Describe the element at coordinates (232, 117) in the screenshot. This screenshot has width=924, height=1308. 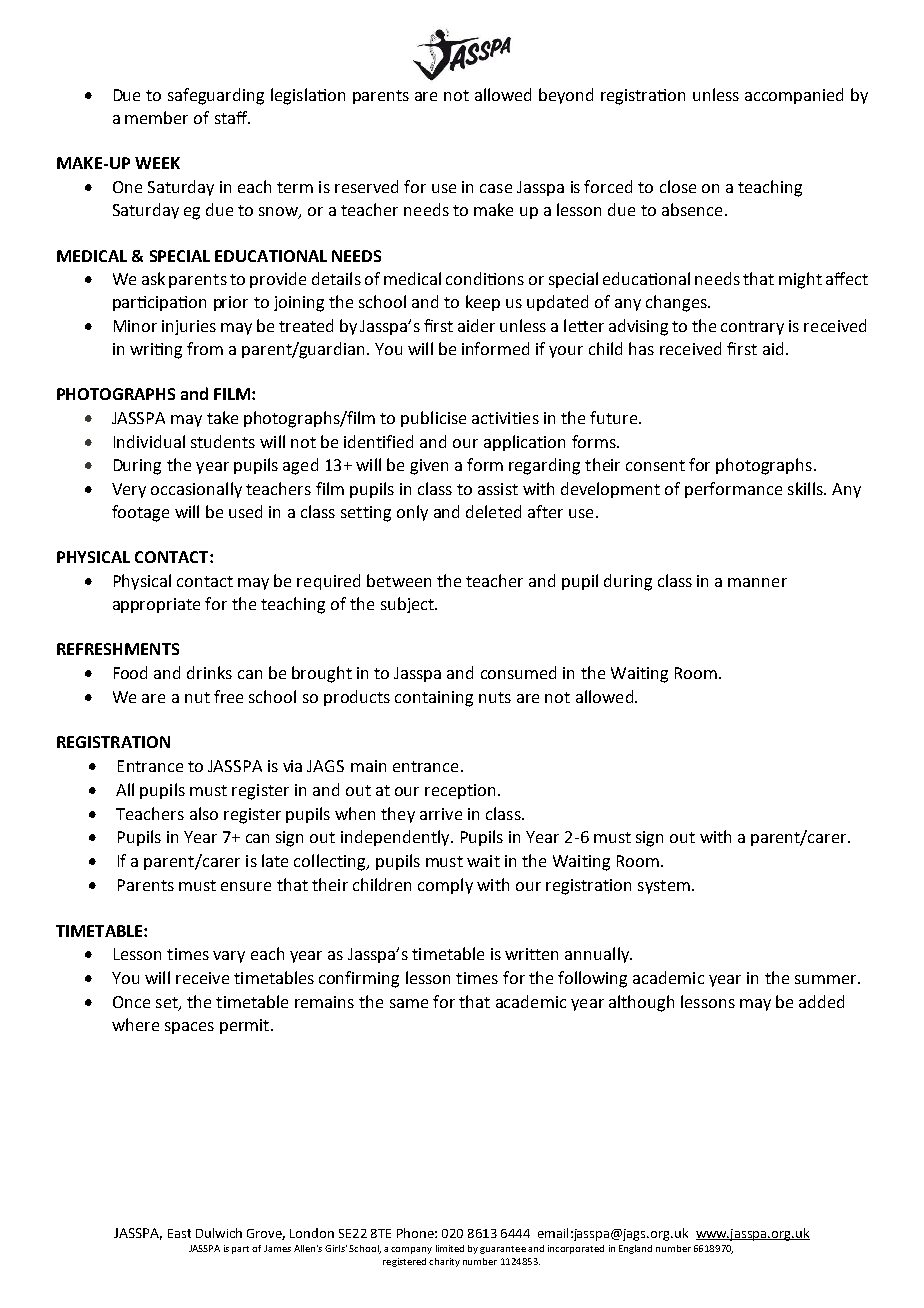
I see `staff` at that location.
